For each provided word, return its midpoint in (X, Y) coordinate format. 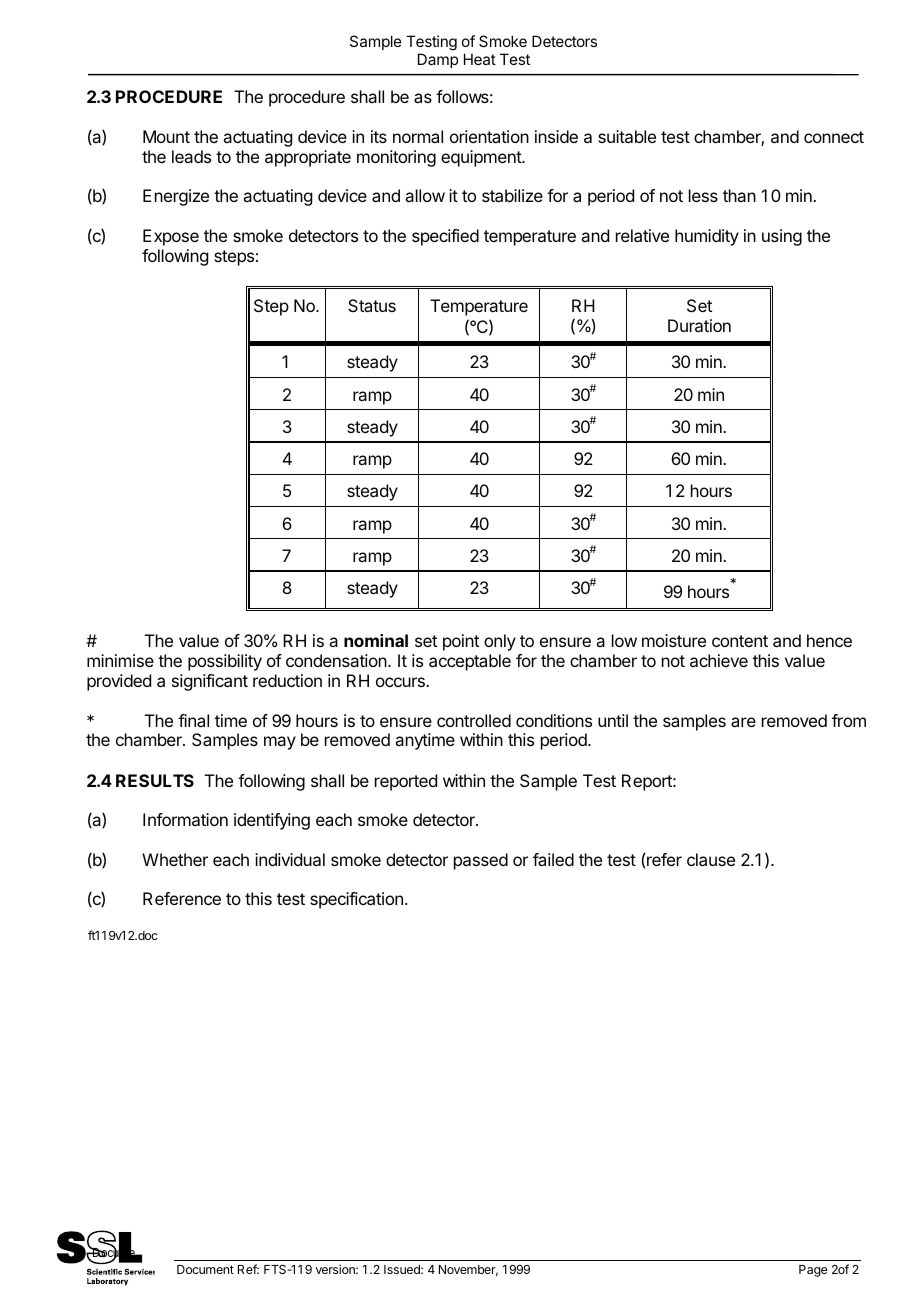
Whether (175, 859)
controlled (474, 720)
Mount (166, 136)
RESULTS (155, 780)
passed (481, 861)
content (740, 641)
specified (445, 237)
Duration (699, 325)
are (743, 722)
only (500, 642)
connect (834, 137)
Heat (480, 59)
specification (356, 900)
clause (711, 859)
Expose (171, 237)
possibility (225, 662)
